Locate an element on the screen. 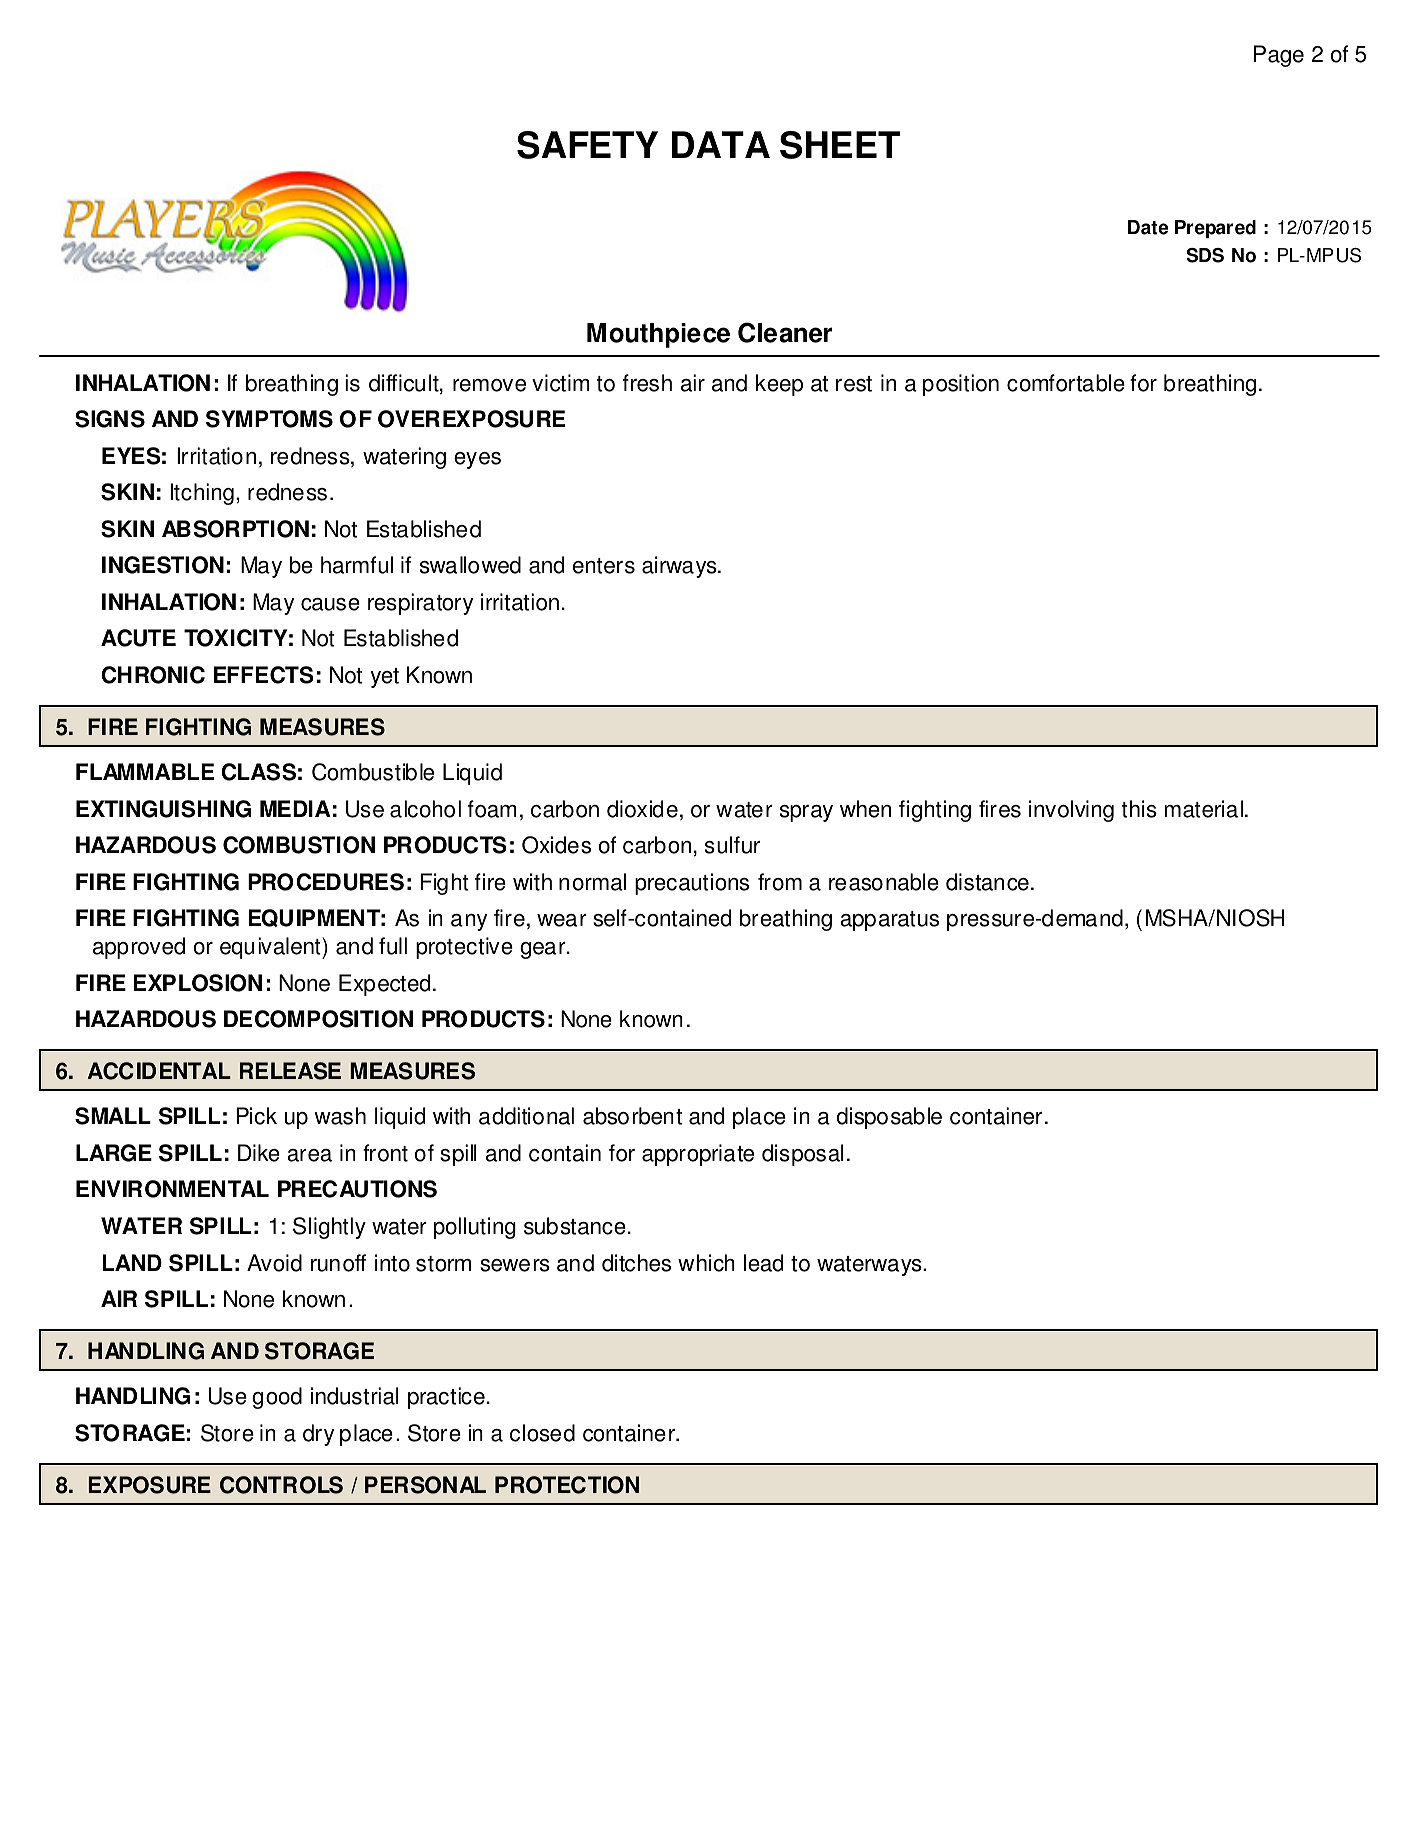 The height and width of the screenshot is (1836, 1419). distance is located at coordinates (987, 882).
